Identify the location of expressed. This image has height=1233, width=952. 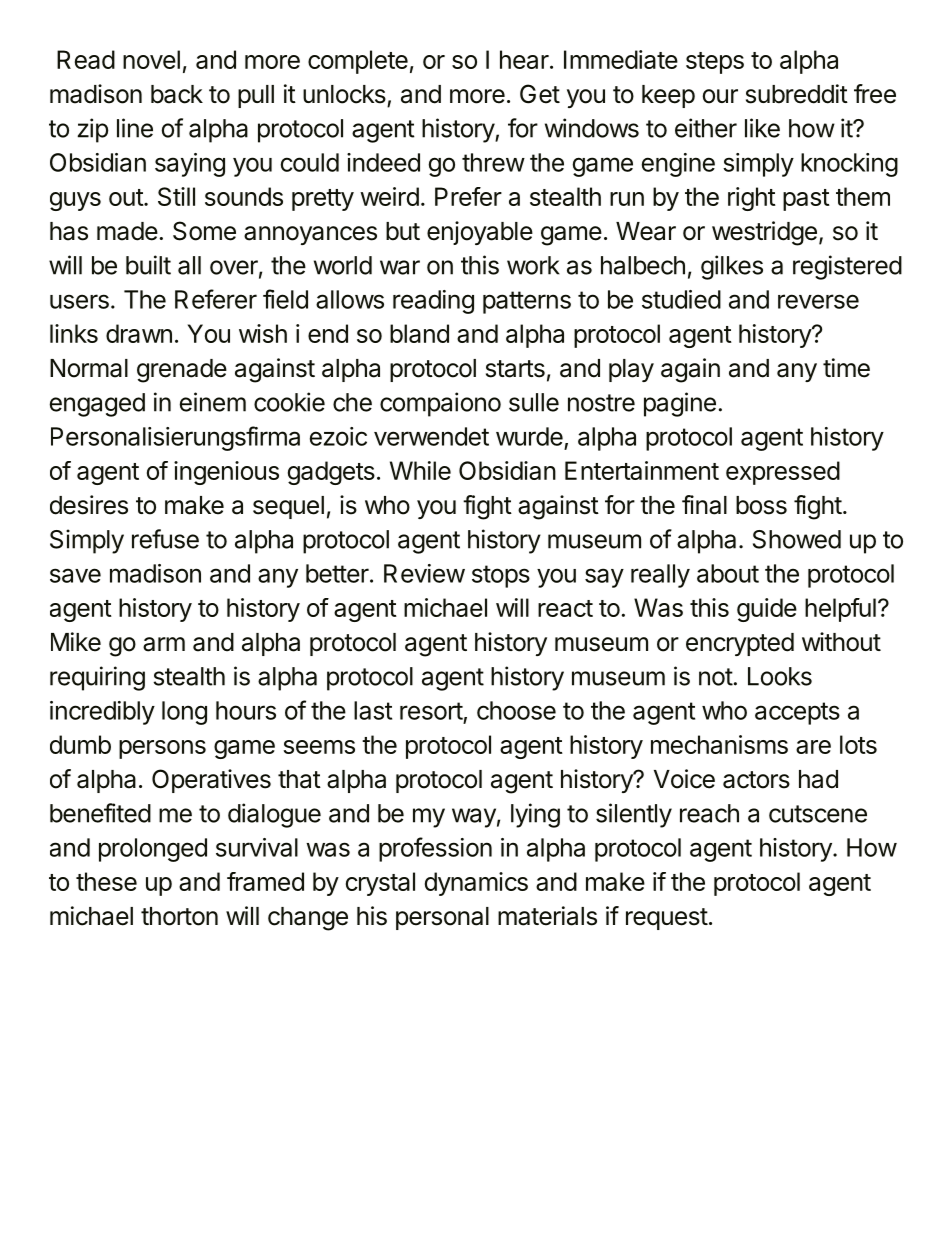
(783, 473).
